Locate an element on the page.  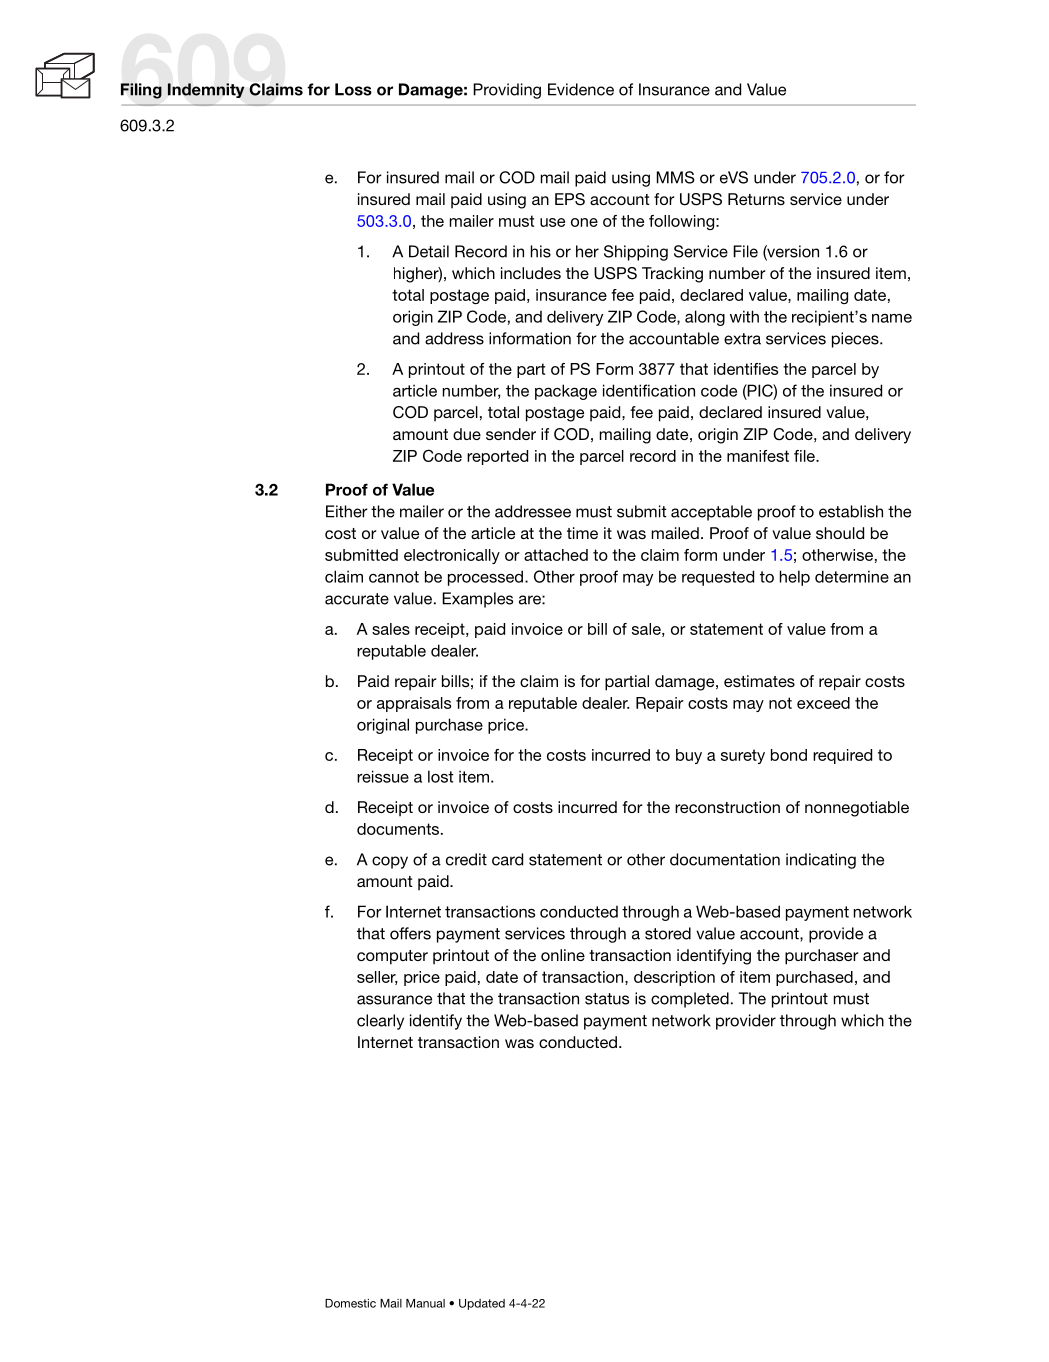
copy is located at coordinates (390, 862).
